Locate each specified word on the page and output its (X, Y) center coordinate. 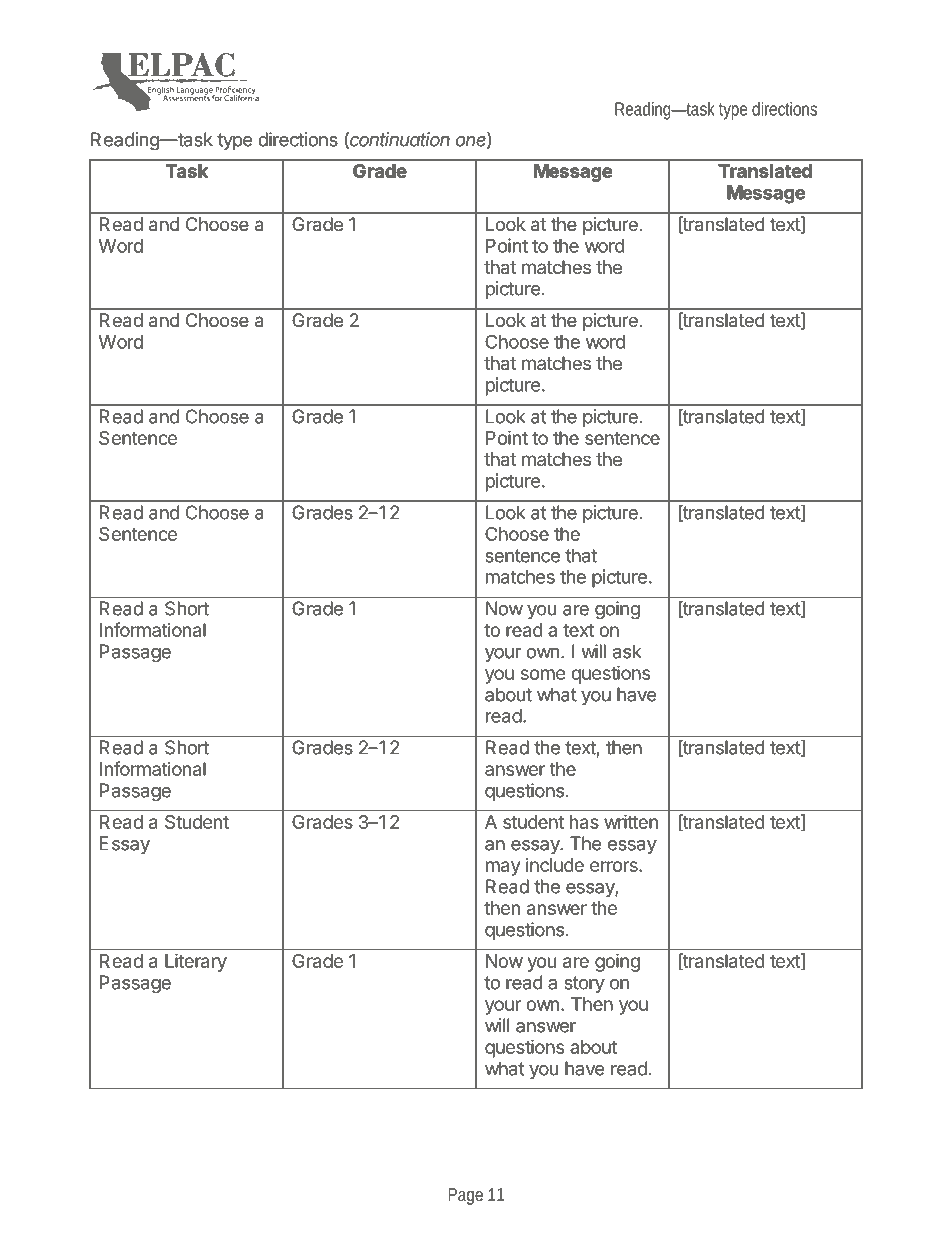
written (631, 821)
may (503, 868)
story (584, 984)
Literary (196, 962)
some (543, 674)
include (555, 865)
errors (615, 866)
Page (465, 1196)
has (584, 822)
